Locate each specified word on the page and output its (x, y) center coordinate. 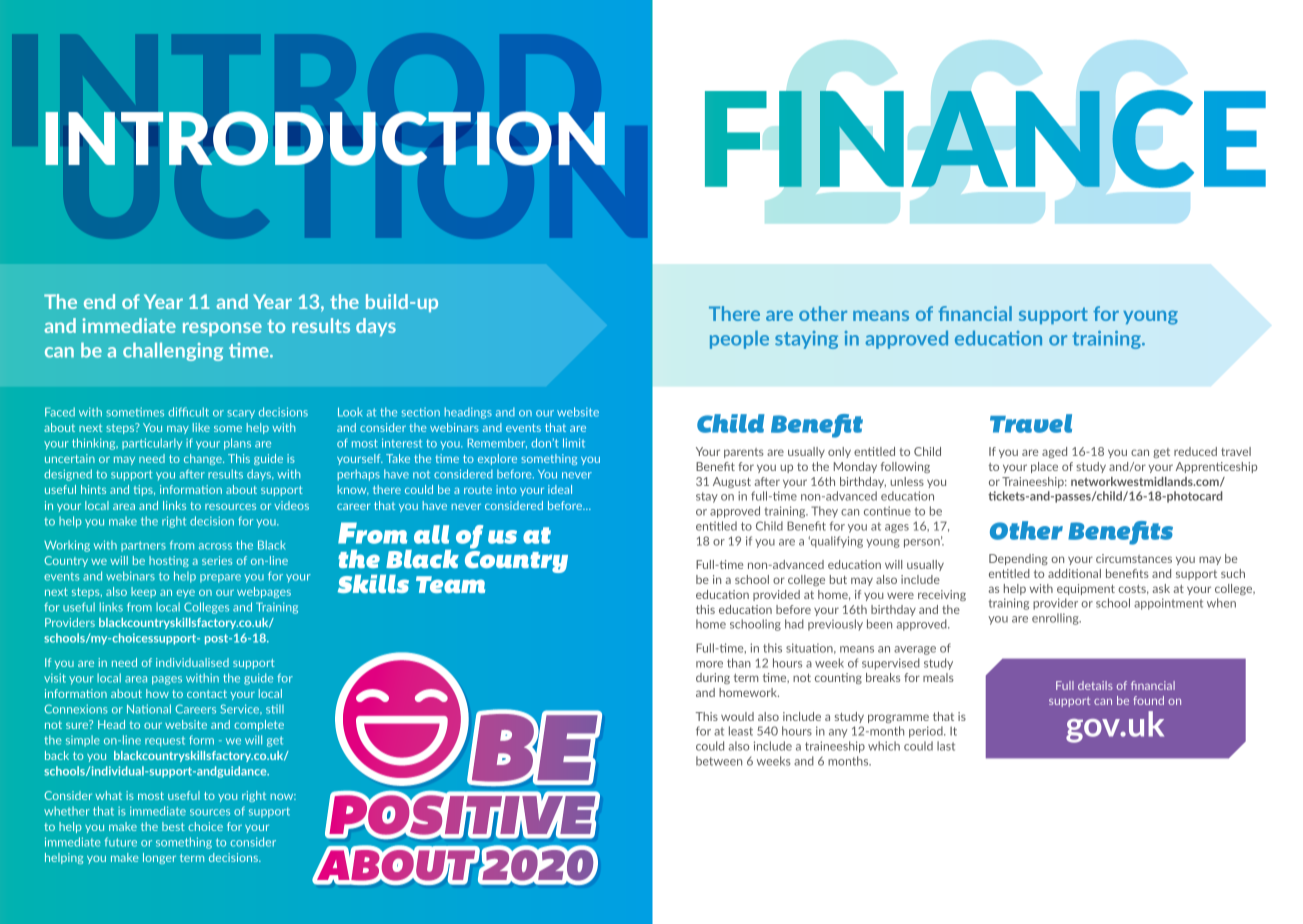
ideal (560, 489)
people (739, 339)
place (1044, 467)
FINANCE (985, 139)
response (222, 329)
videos (291, 505)
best (173, 826)
